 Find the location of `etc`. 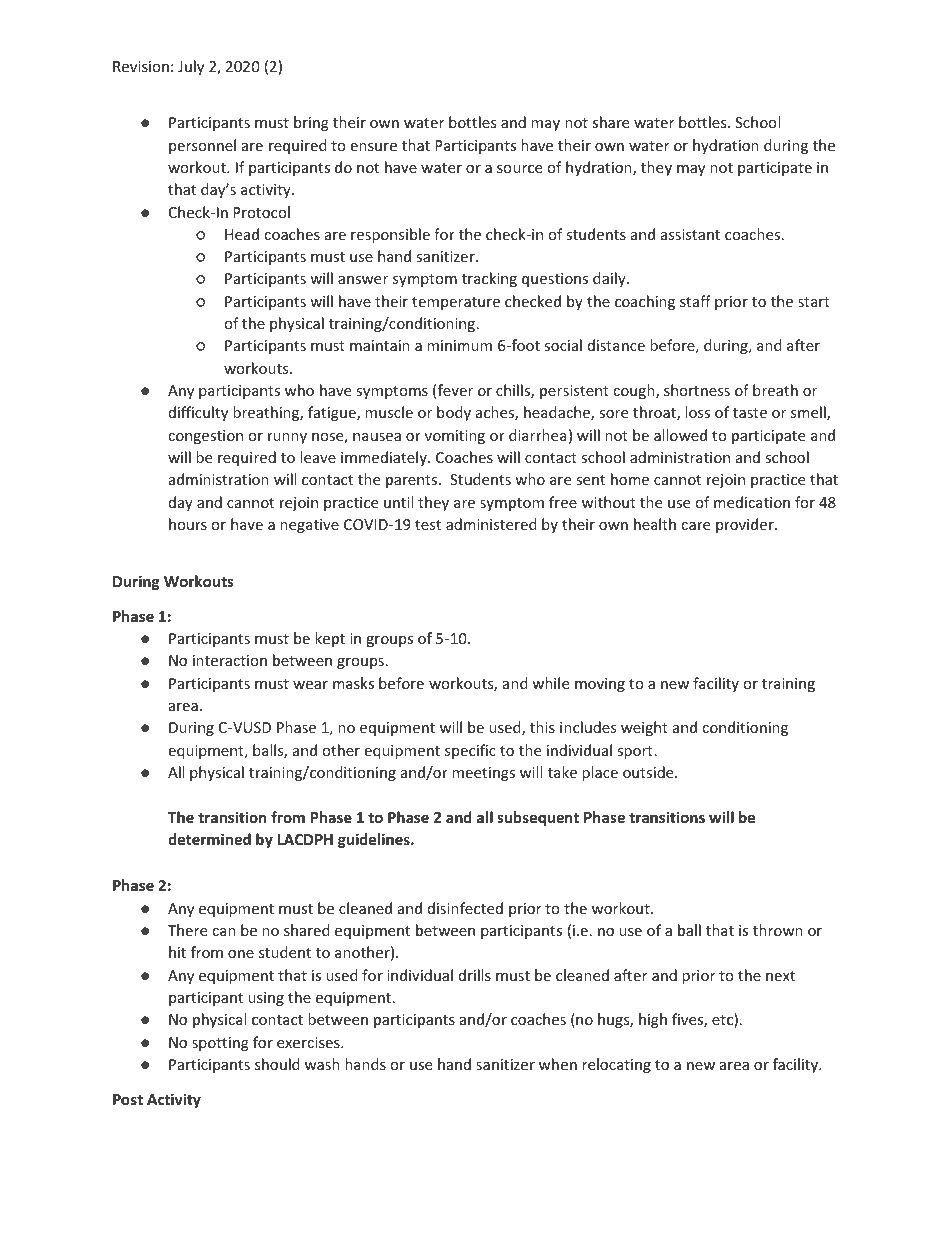

etc is located at coordinates (723, 1020).
